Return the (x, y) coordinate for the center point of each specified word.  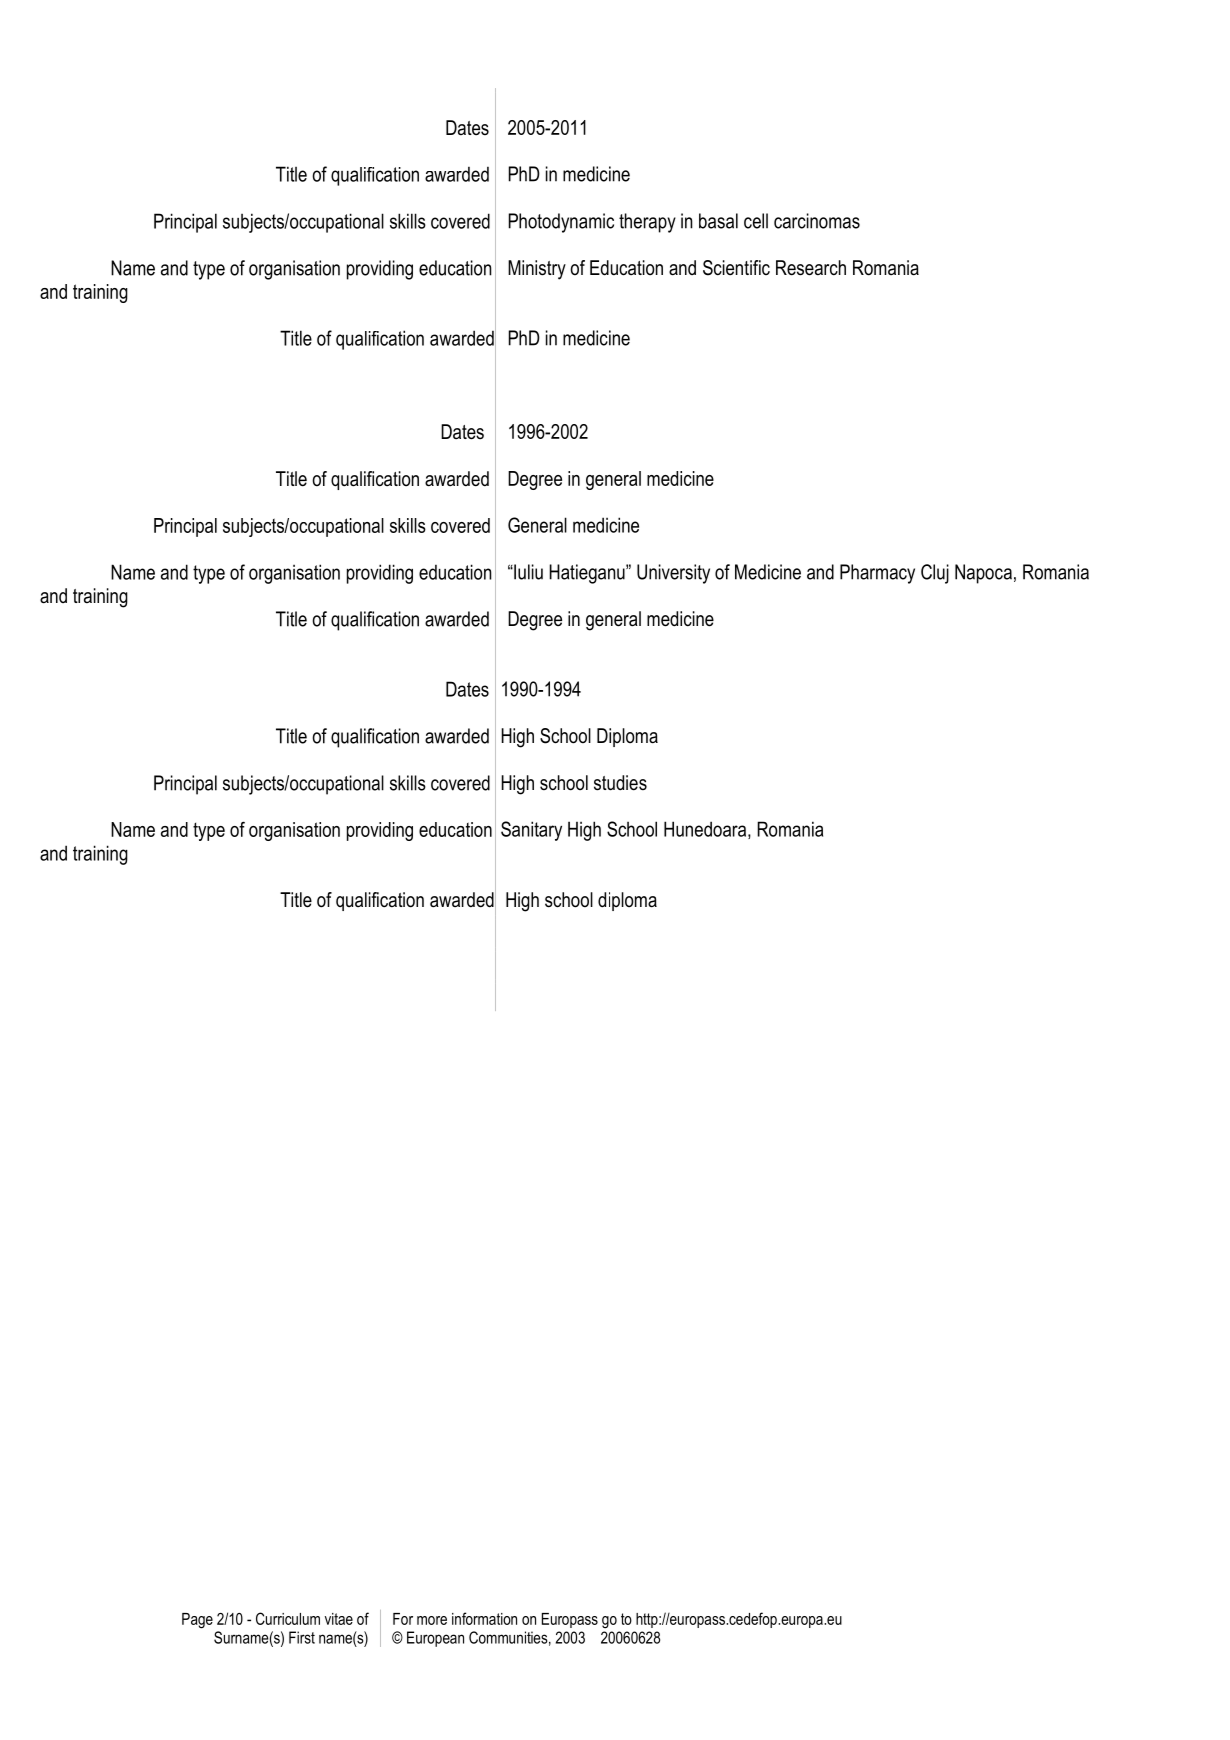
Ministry (537, 270)
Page (197, 1621)
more (432, 1620)
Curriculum (288, 1618)
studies (620, 783)
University (673, 574)
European (435, 1639)
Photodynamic (561, 223)
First (302, 1637)
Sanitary (531, 831)
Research (811, 268)
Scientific (736, 268)
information (484, 1618)
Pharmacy (877, 574)
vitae (339, 1619)
